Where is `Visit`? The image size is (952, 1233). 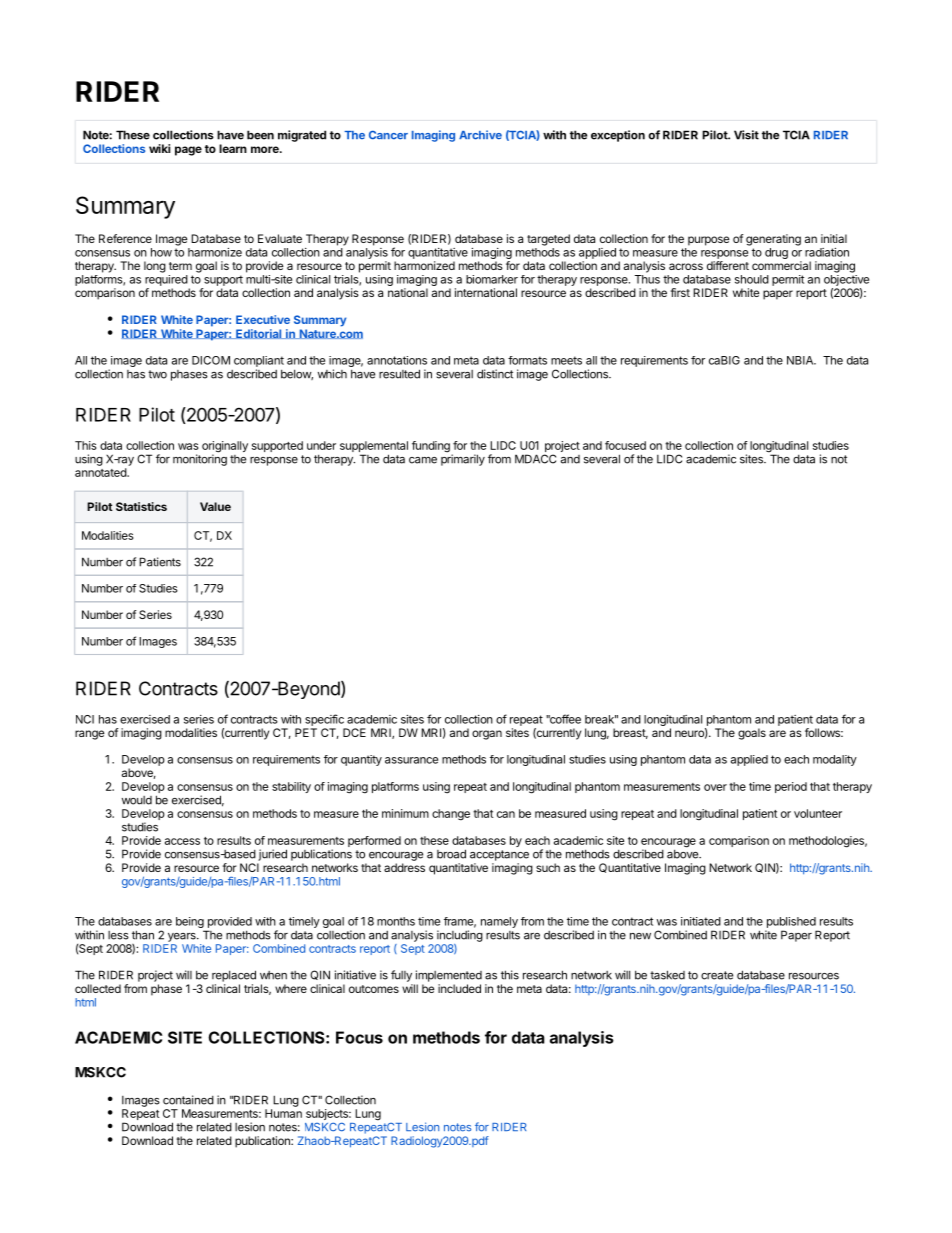 Visit is located at coordinates (746, 135).
